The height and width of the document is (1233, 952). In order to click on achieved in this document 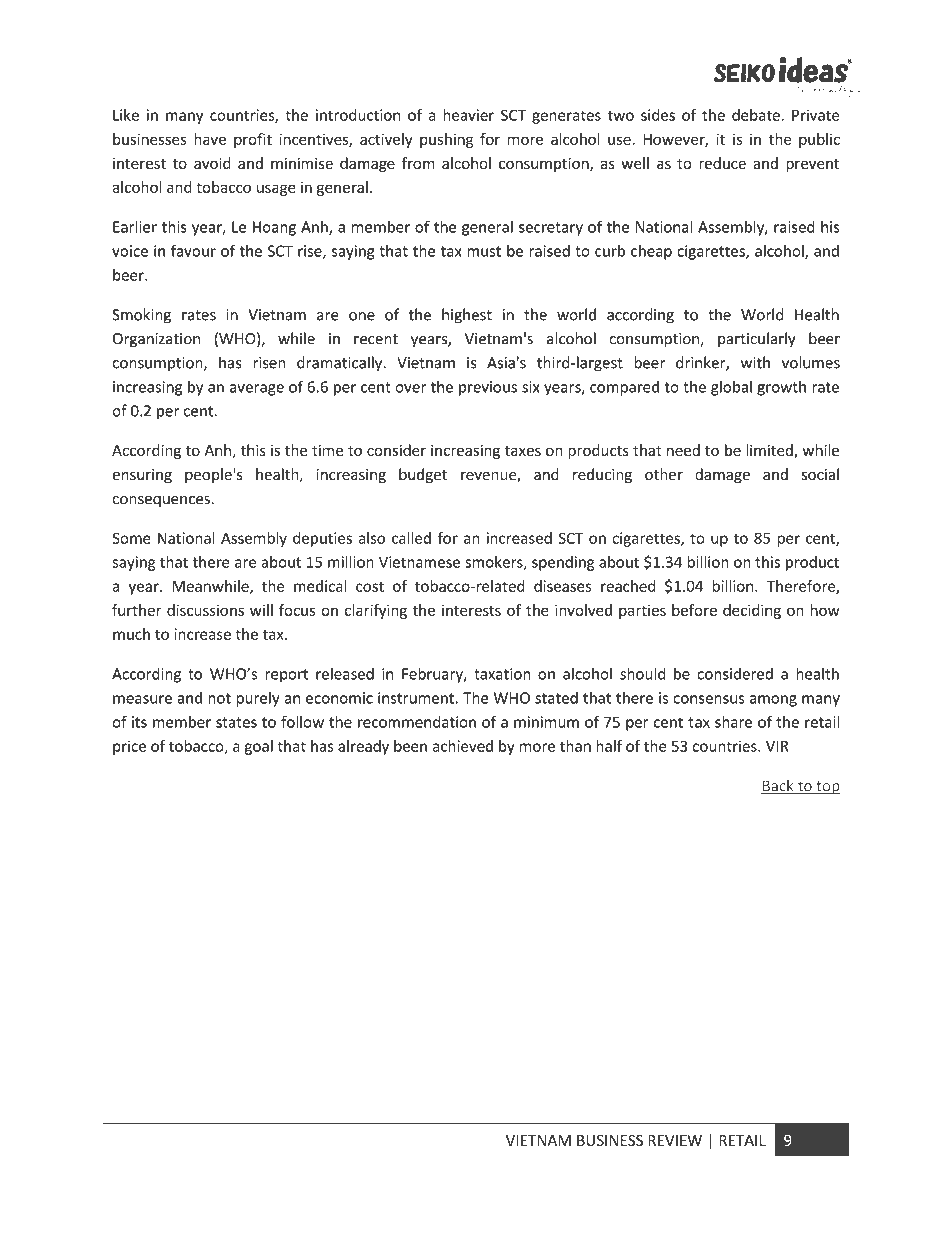, I will do `click(463, 746)`.
